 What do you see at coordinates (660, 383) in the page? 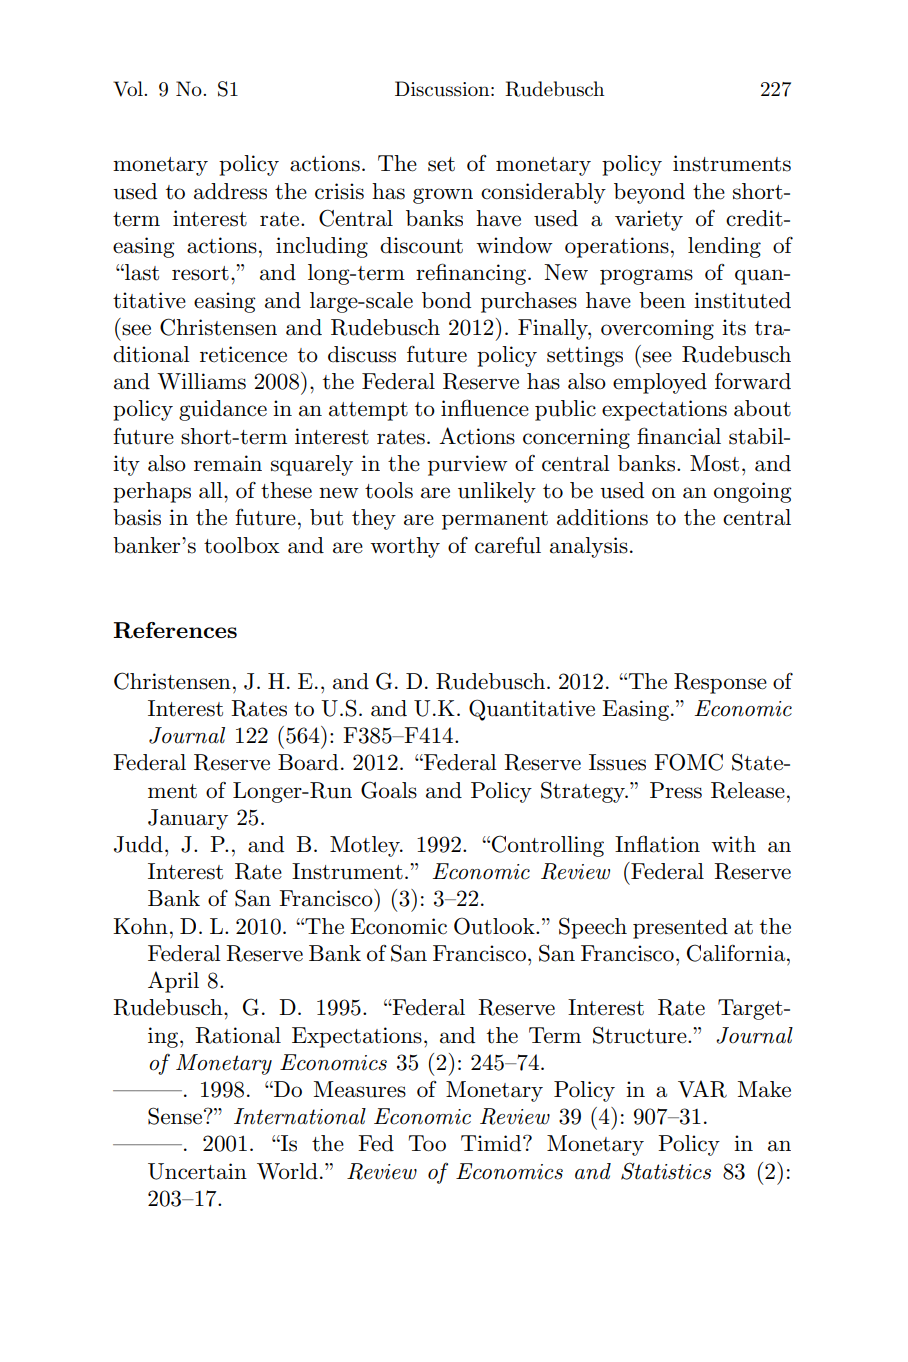
I see `employed` at bounding box center [660, 383].
